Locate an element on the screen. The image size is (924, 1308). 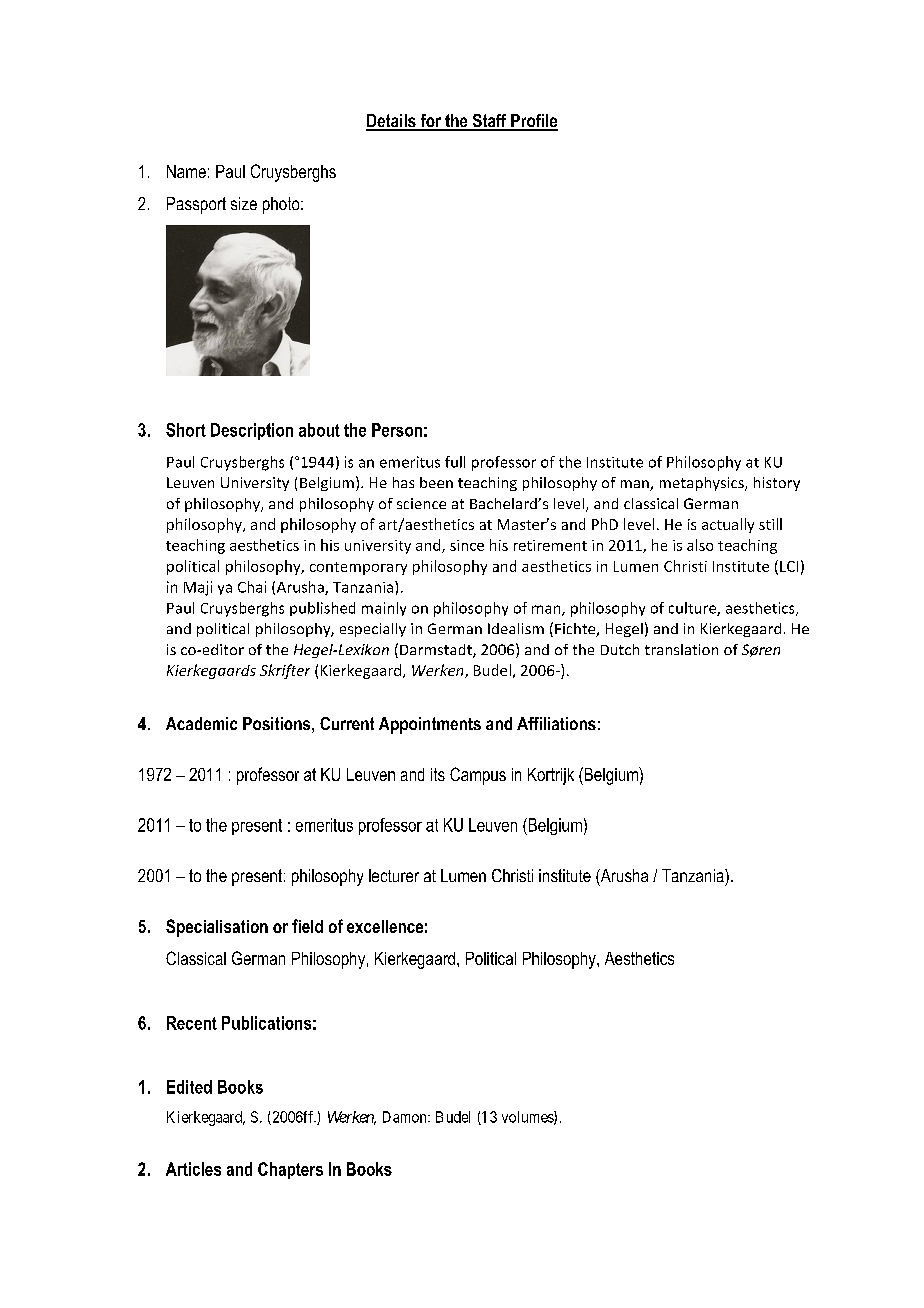
metaphysics is located at coordinates (703, 484).
